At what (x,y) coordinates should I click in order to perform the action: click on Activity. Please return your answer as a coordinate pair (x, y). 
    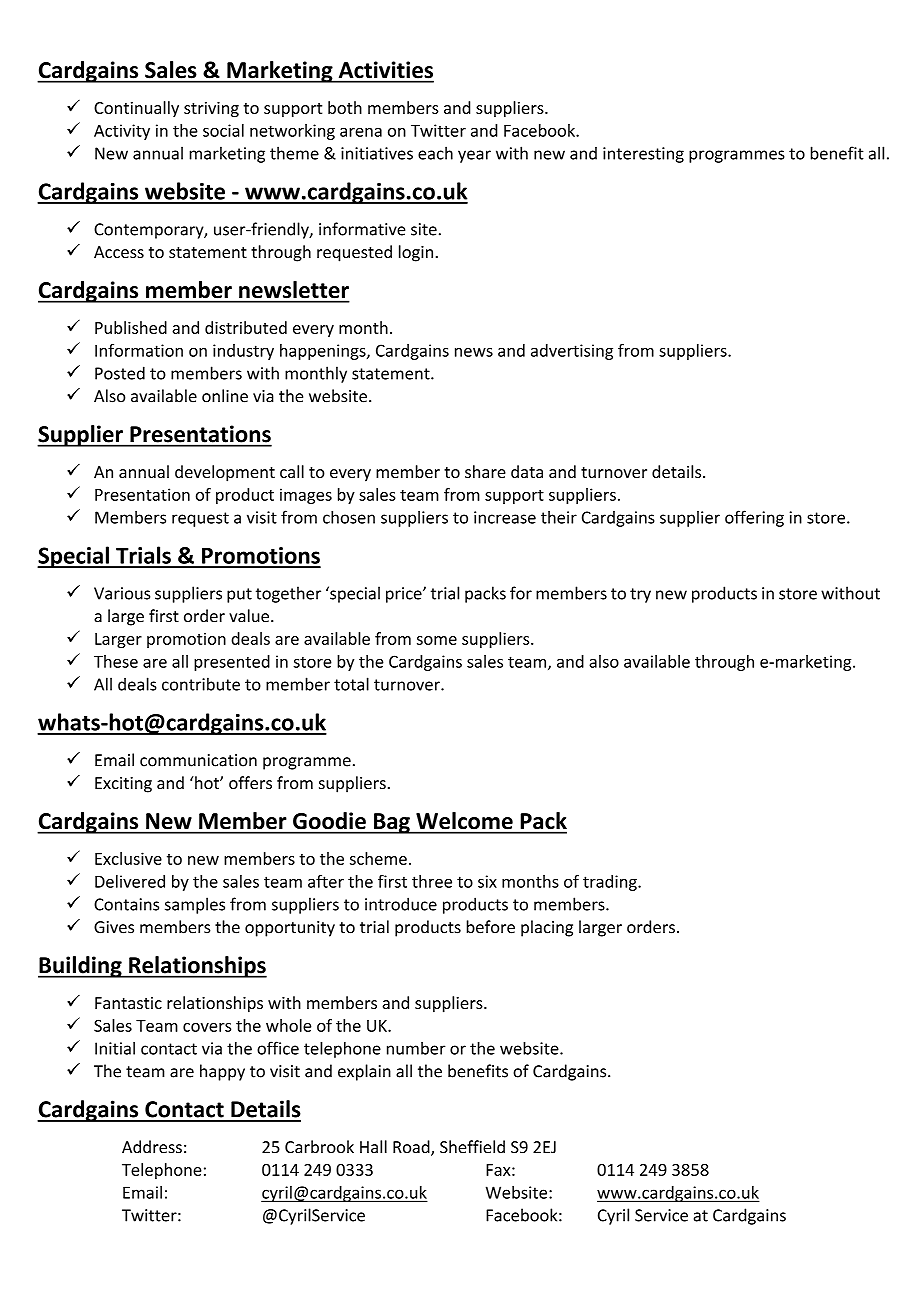
    Looking at the image, I should click on (122, 132).
